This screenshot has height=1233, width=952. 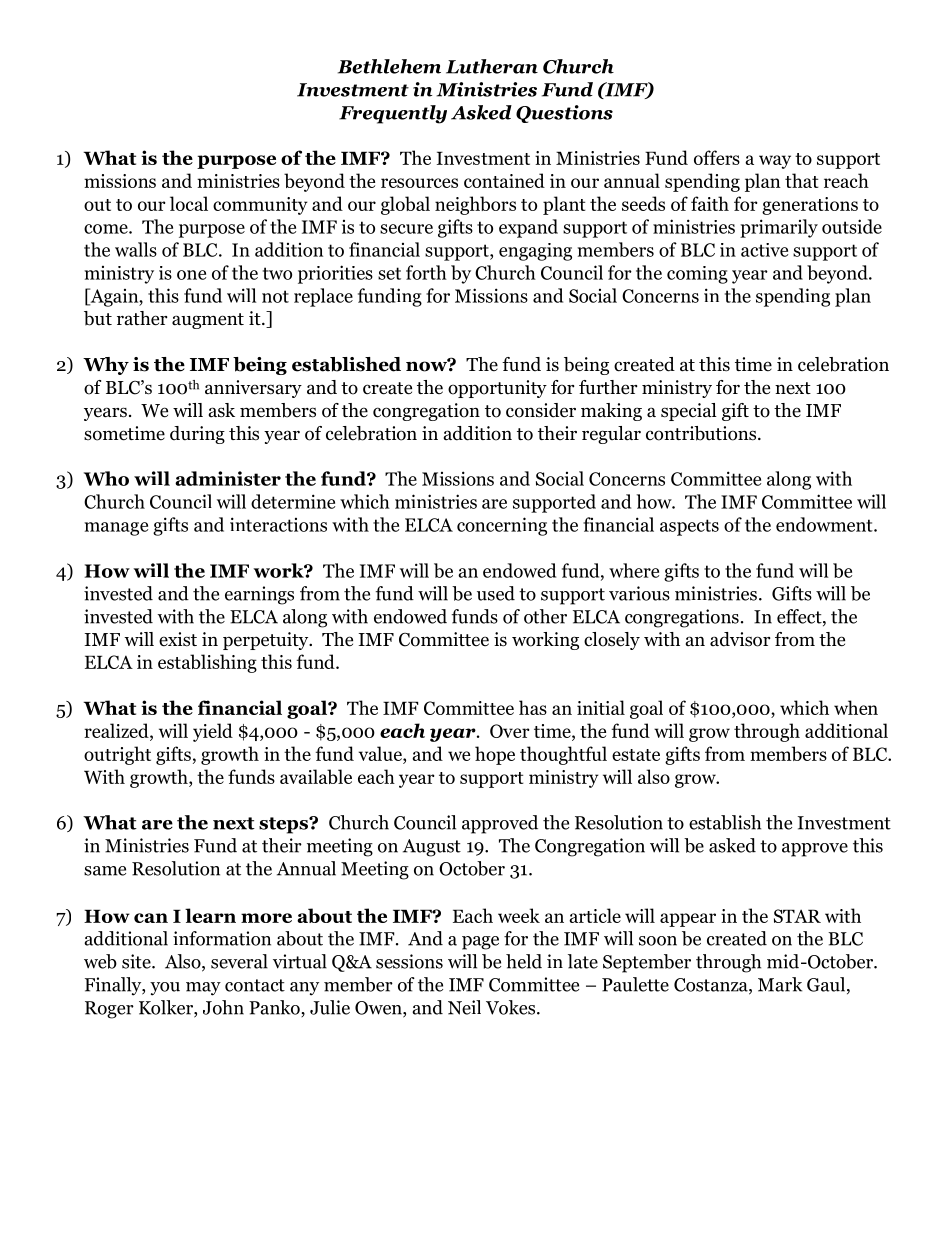 I want to click on way, so click(x=775, y=162).
